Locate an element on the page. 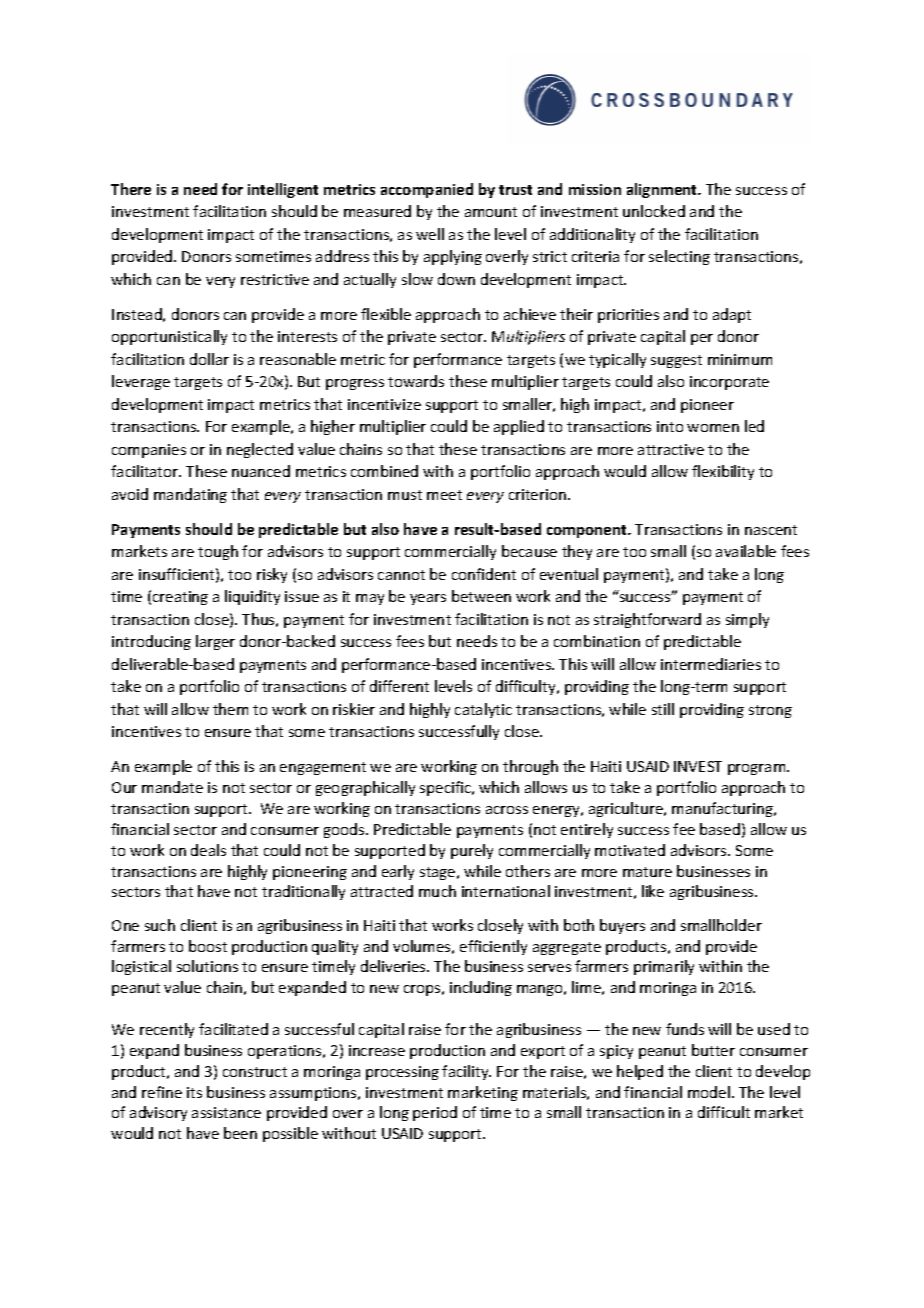 This page has width=924, height=1308. women is located at coordinates (713, 428).
